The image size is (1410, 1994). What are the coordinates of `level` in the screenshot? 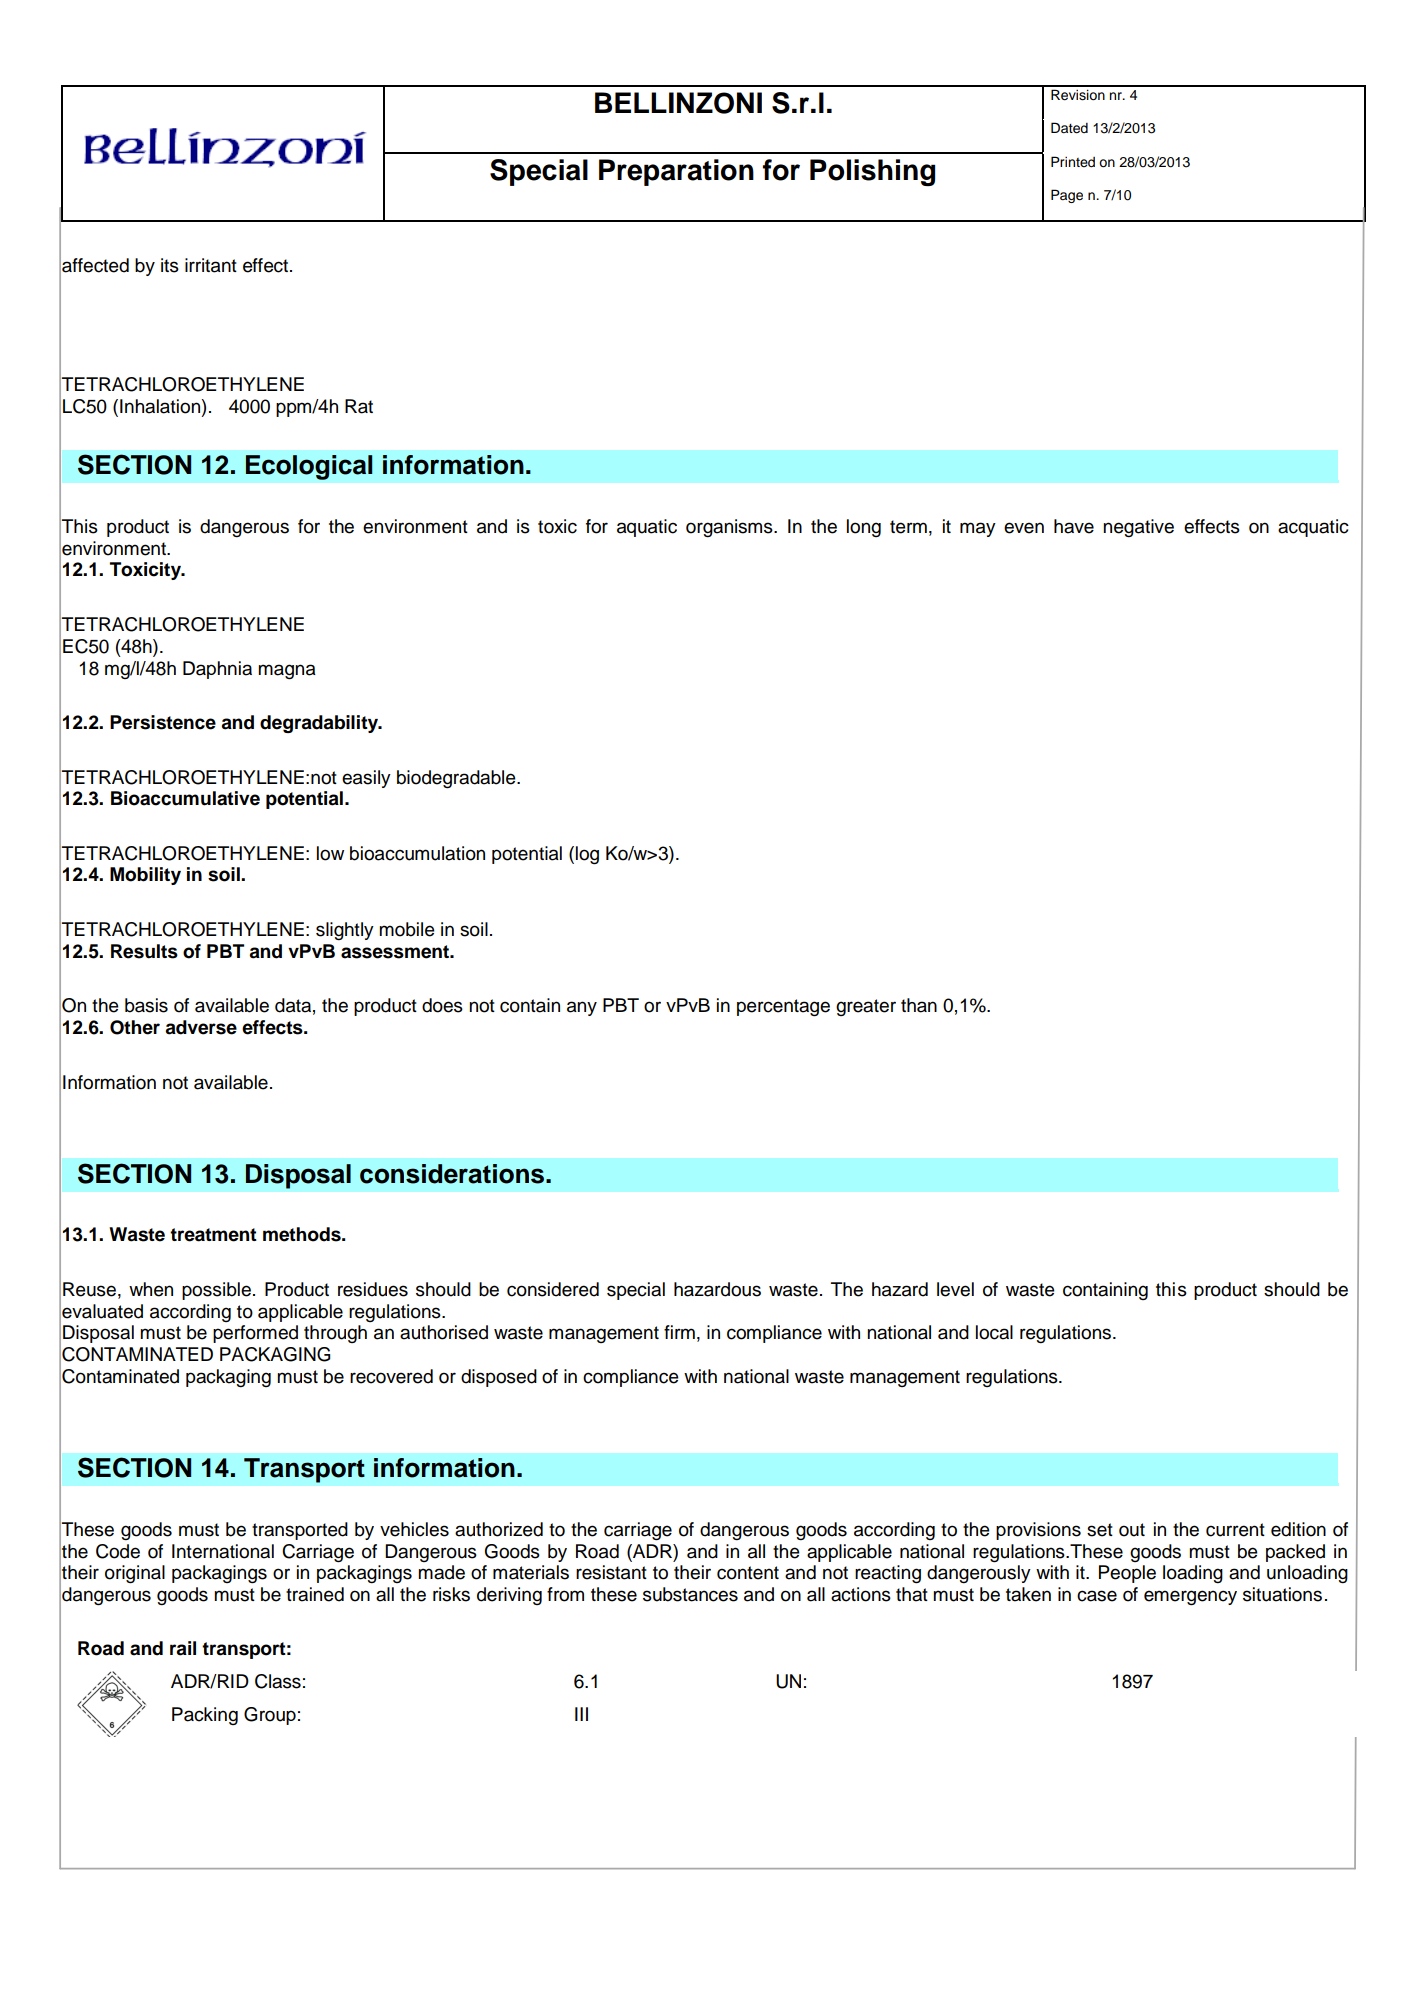 It's located at (955, 1289).
